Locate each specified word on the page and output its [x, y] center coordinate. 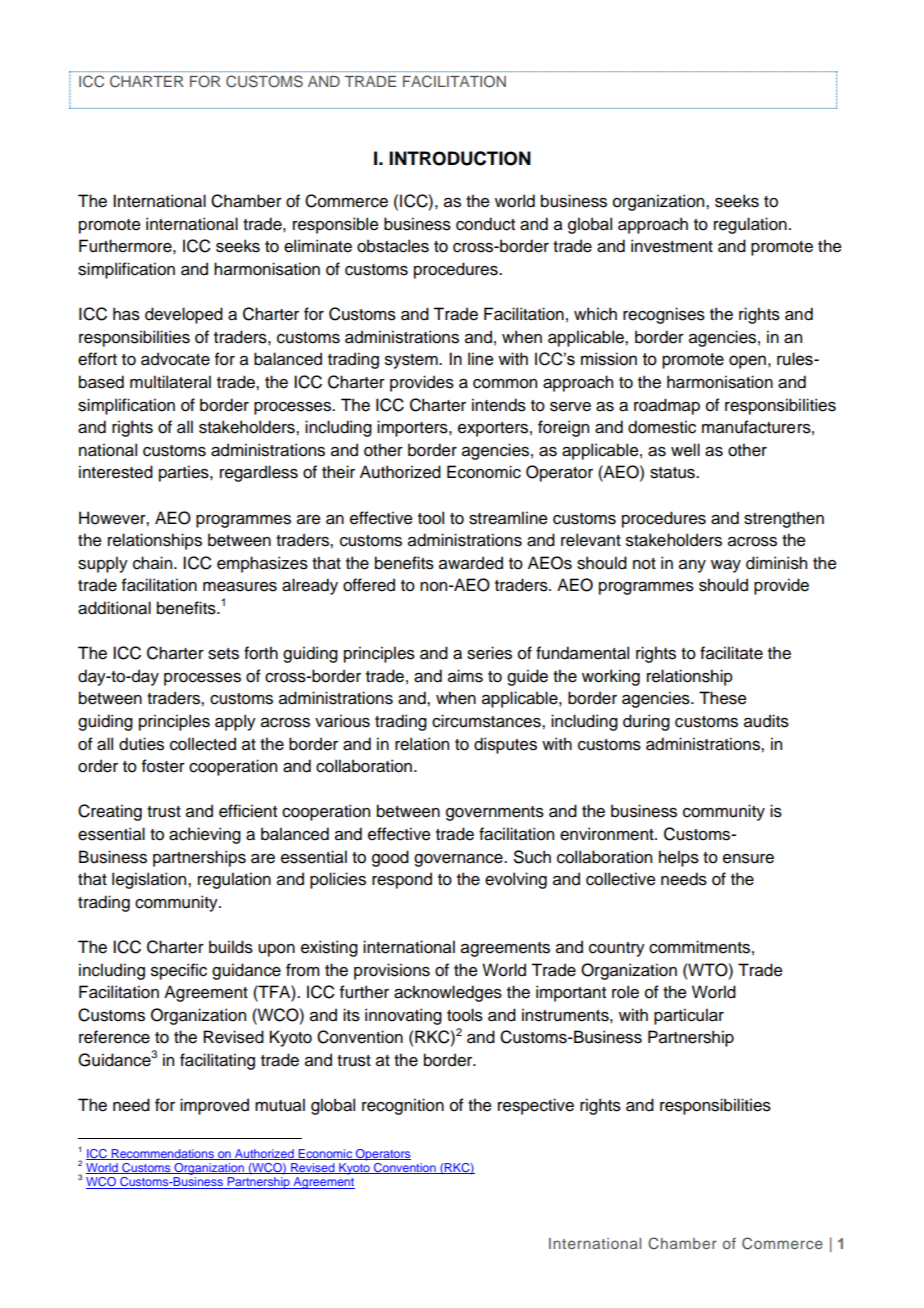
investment [672, 246]
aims [465, 676]
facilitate [731, 653]
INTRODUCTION [460, 158]
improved [214, 1106]
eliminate [318, 246]
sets [223, 654]
